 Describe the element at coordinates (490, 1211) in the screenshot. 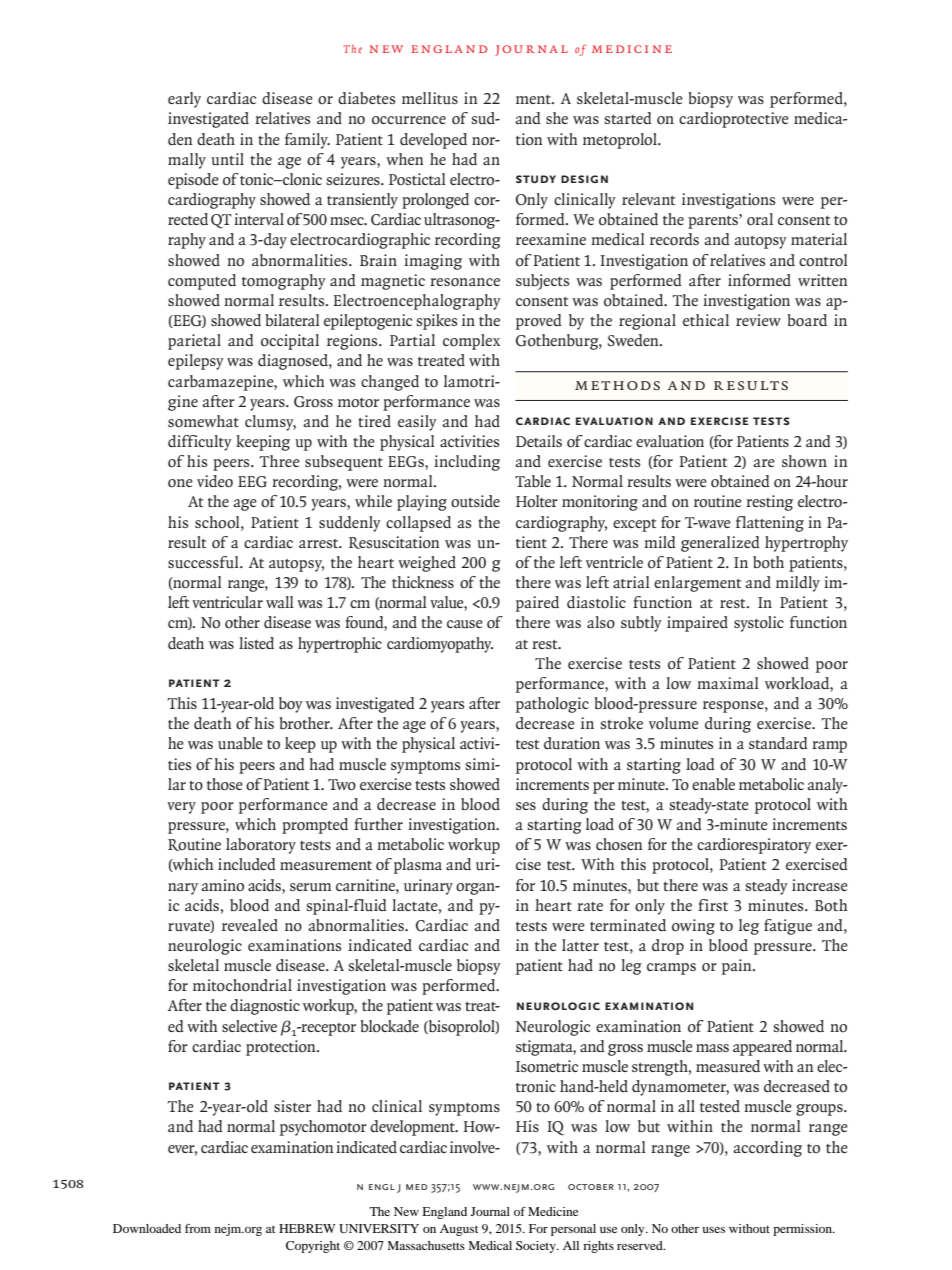

I see `Journal` at that location.
